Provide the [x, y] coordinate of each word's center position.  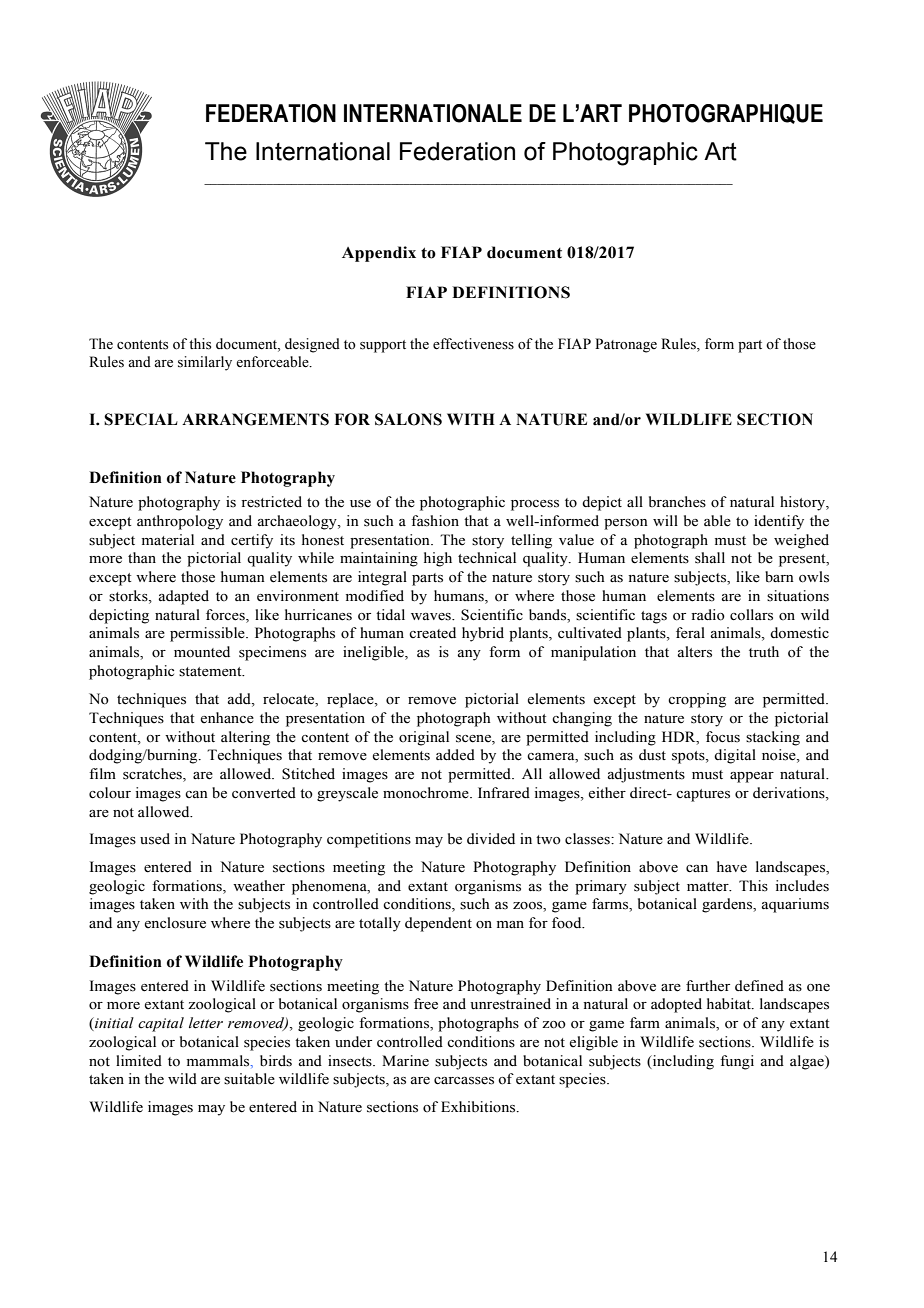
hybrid [483, 634]
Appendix [379, 254]
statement [211, 672]
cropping [697, 700]
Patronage [626, 345]
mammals [219, 1061]
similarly [205, 363]
